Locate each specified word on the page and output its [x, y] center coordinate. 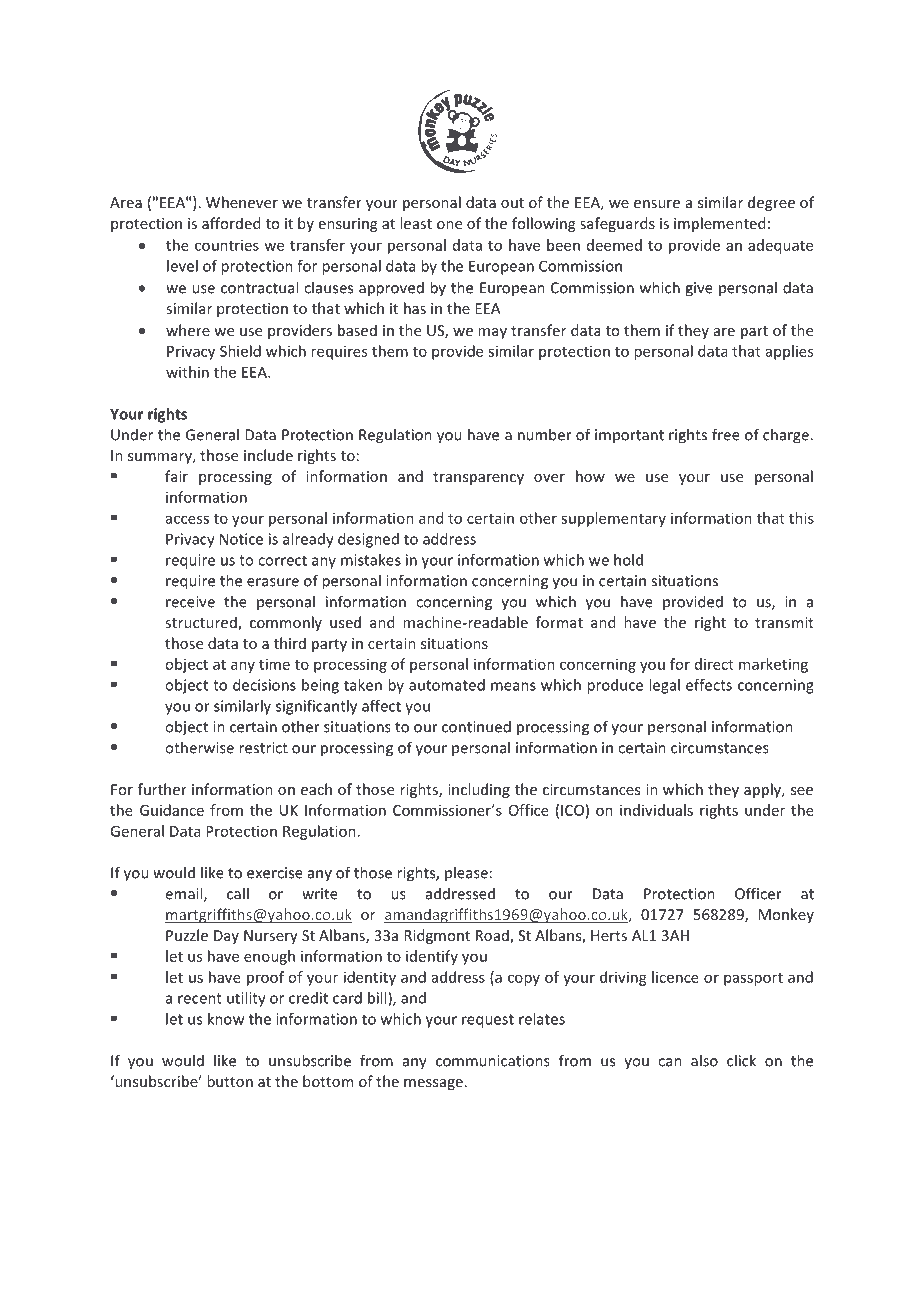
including [479, 790]
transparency [478, 478]
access [187, 519]
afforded [231, 223]
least [416, 223]
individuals [656, 810]
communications [493, 1061]
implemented [719, 224]
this [801, 518]
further [162, 789]
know [226, 1019]
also [704, 1060]
